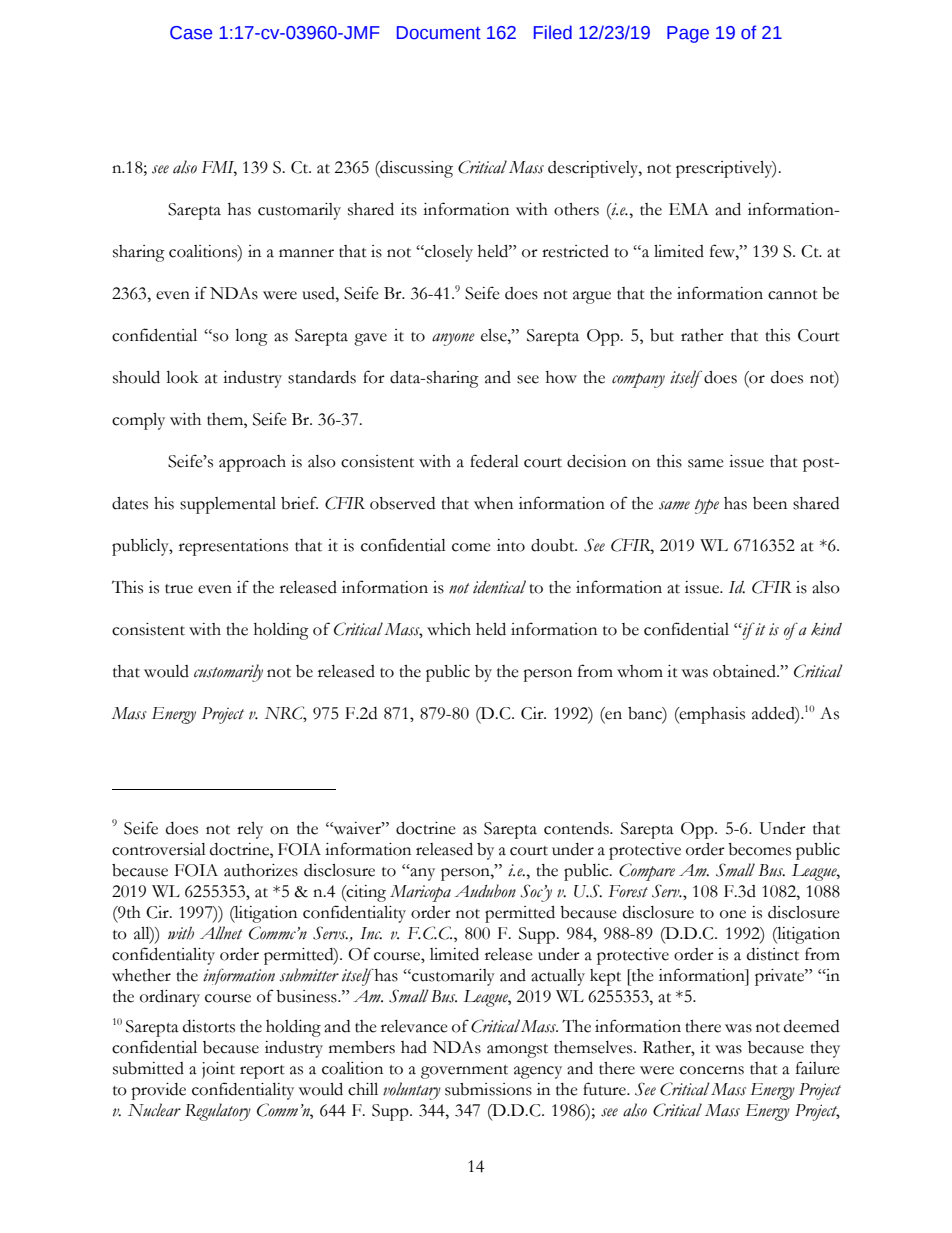 The width and height of the document is (952, 1233). Describe the element at coordinates (285, 714) in the document. I see `NRC` at that location.
